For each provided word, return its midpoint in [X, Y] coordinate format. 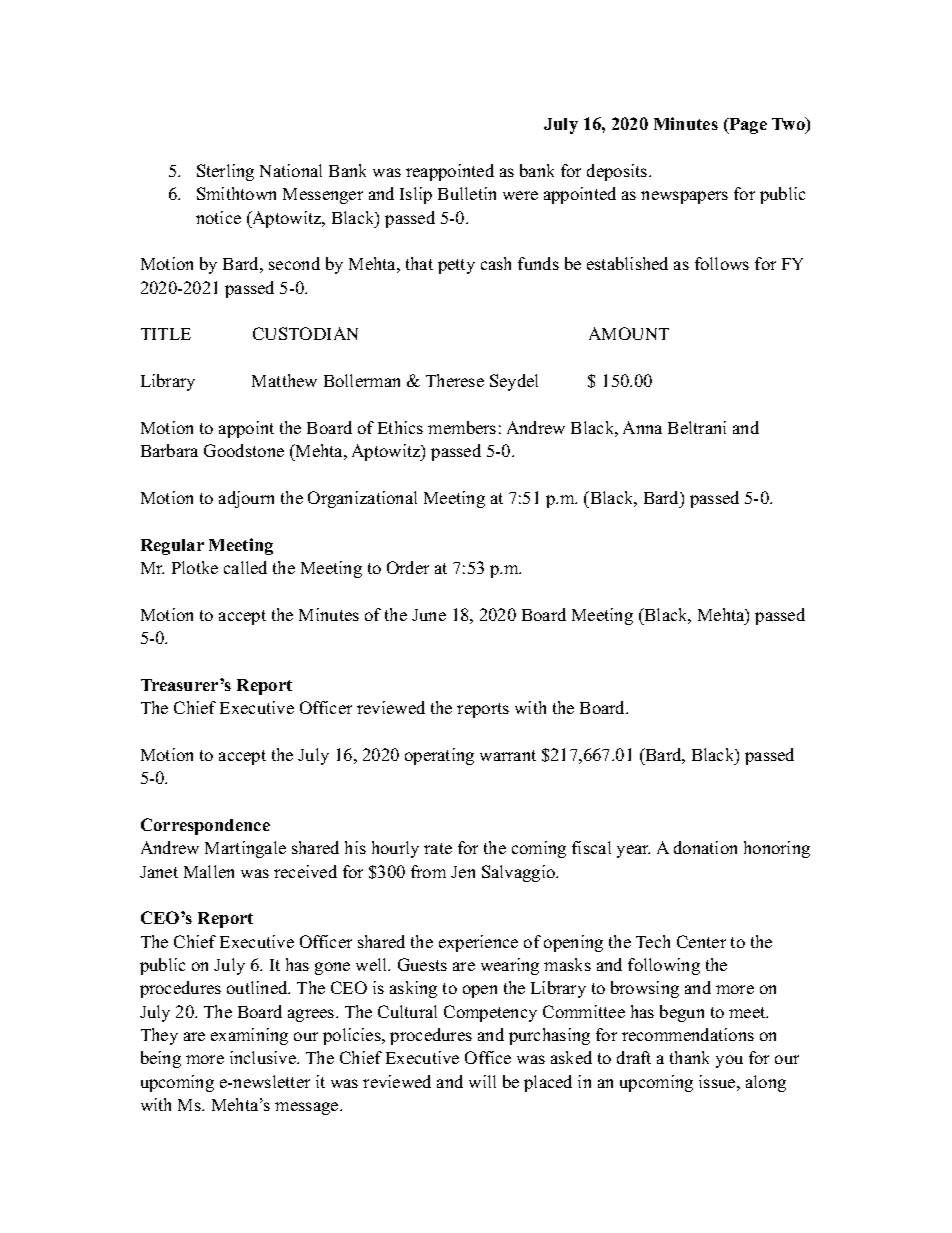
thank [689, 1057]
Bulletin [467, 193]
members [462, 427]
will [482, 1081]
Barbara [169, 450]
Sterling [225, 172]
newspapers [684, 197]
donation [705, 847]
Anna [642, 427]
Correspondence [205, 826]
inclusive [264, 1057]
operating [439, 756]
